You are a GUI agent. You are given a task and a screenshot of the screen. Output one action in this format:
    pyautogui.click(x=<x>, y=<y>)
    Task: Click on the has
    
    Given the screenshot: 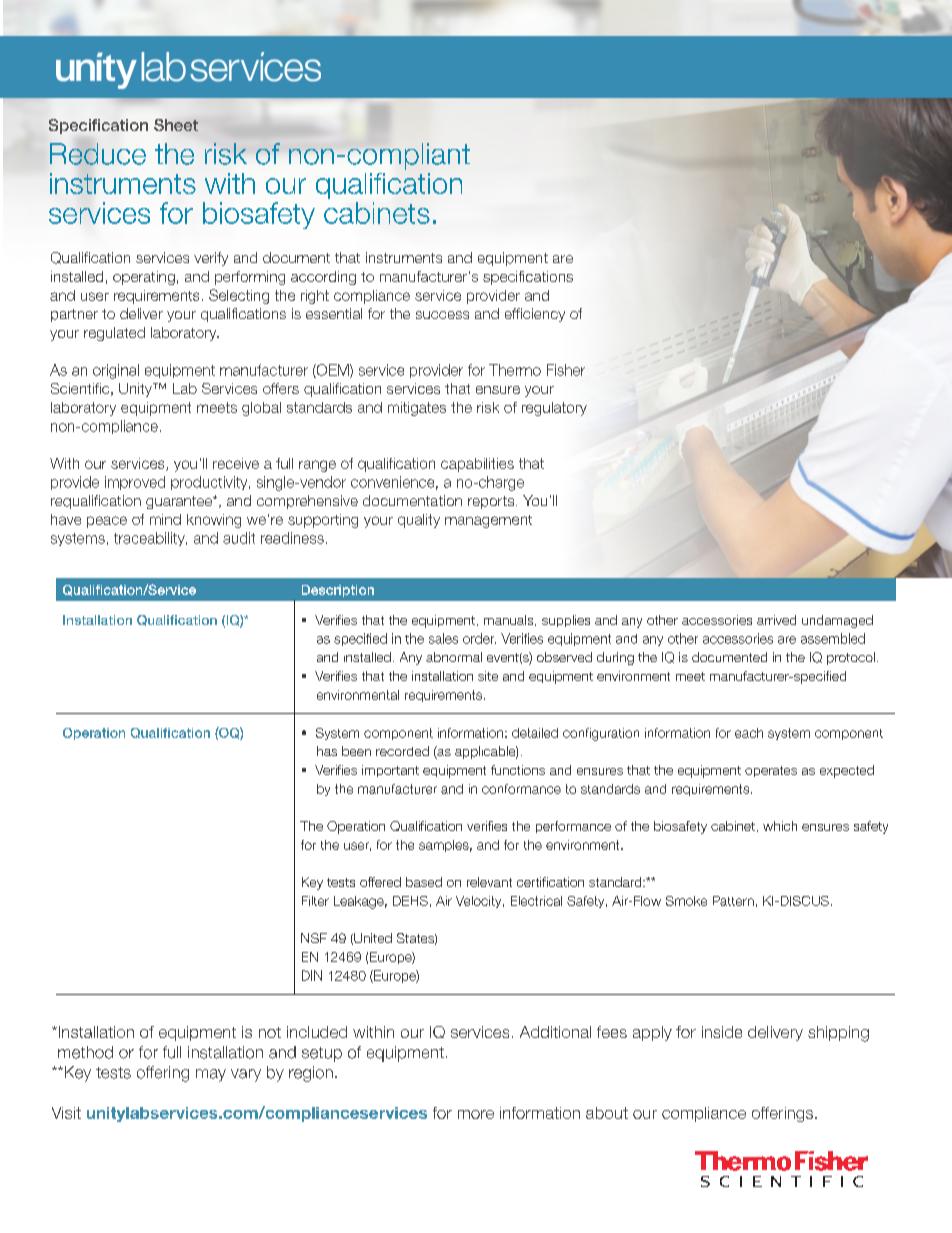 What is the action you would take?
    pyautogui.click(x=327, y=751)
